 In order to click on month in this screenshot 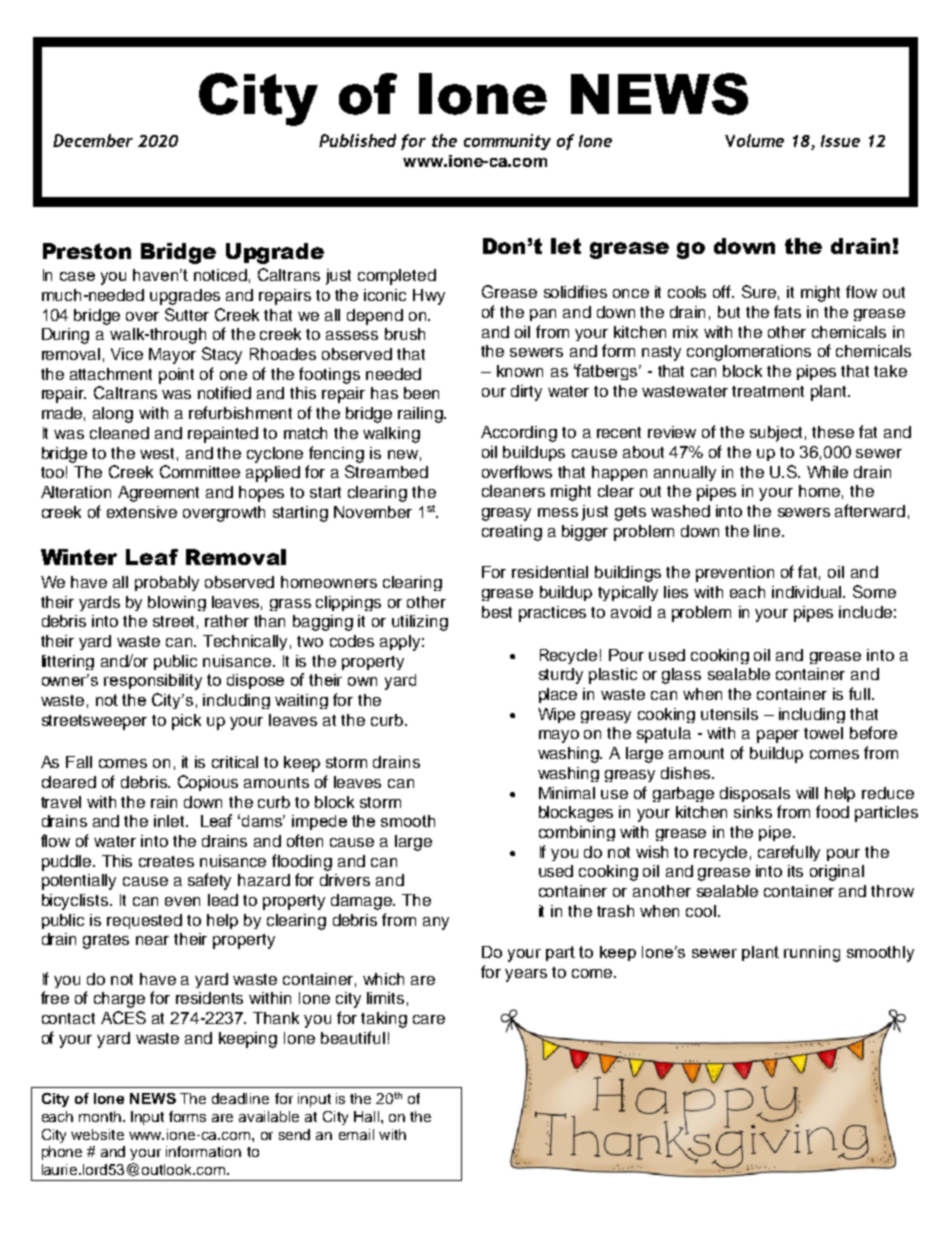, I will do `click(100, 1116)`.
